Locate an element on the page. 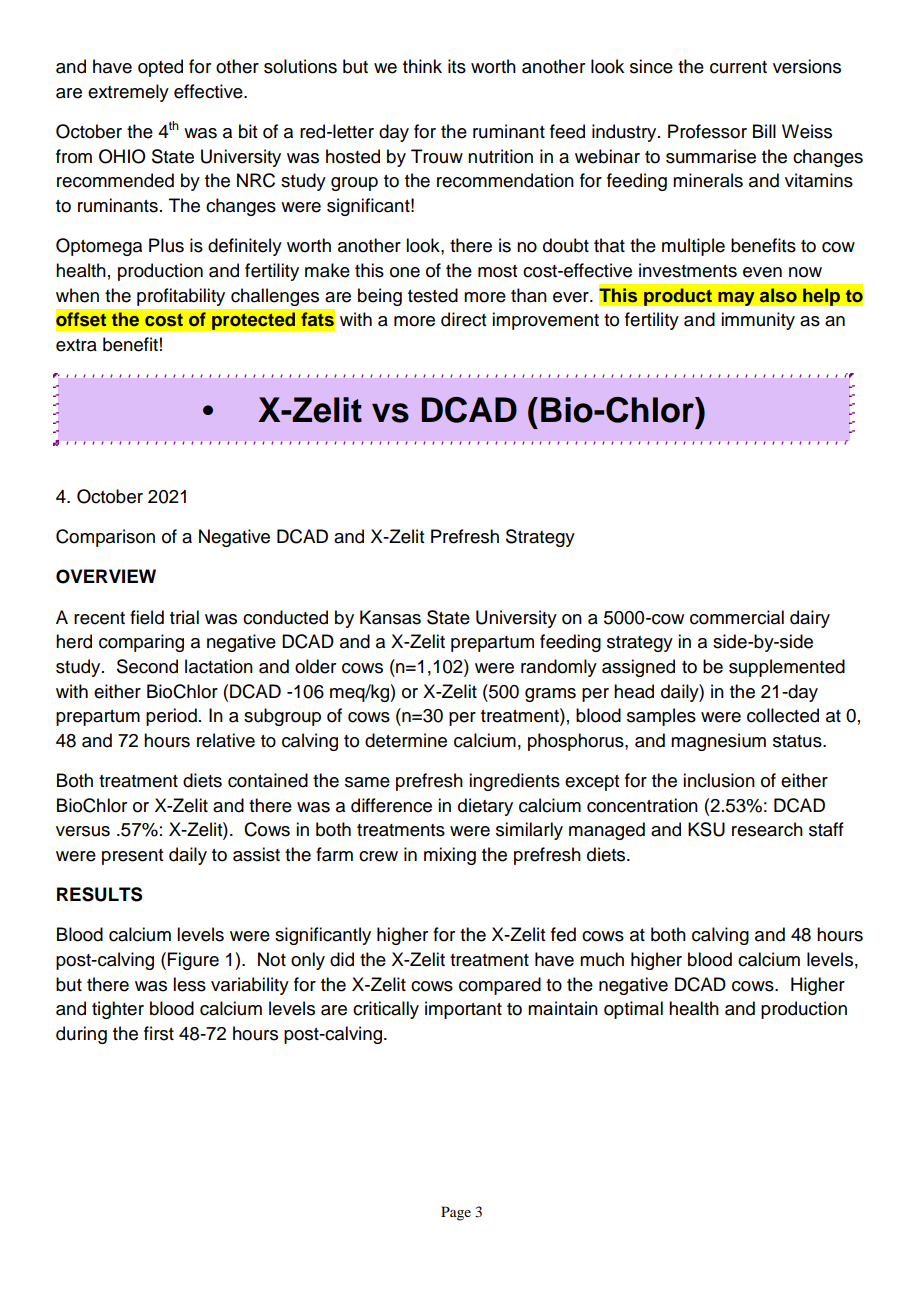  comparing is located at coordinates (141, 643).
